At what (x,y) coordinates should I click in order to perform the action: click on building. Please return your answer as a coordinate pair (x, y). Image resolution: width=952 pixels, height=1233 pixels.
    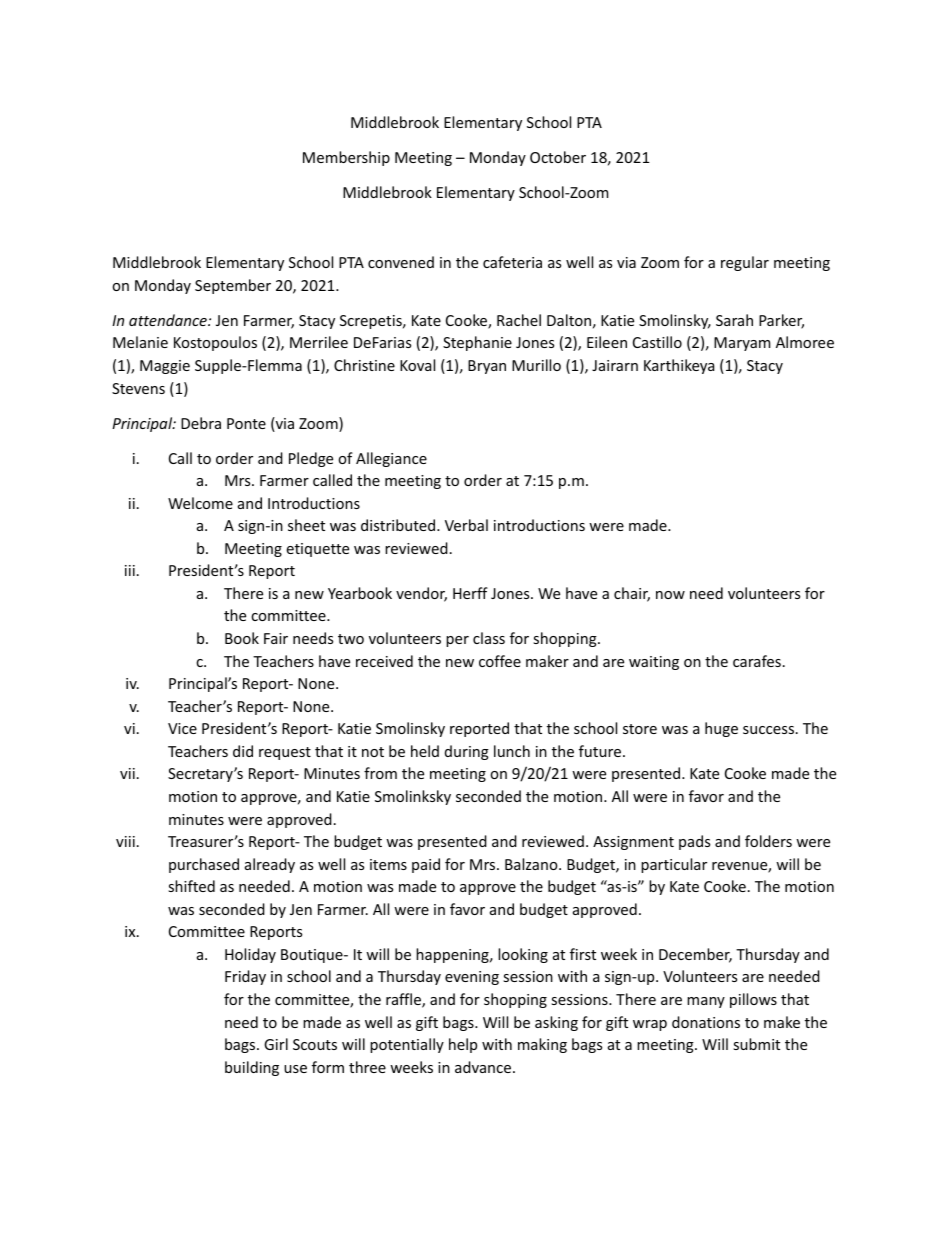
    Looking at the image, I should click on (252, 1068).
